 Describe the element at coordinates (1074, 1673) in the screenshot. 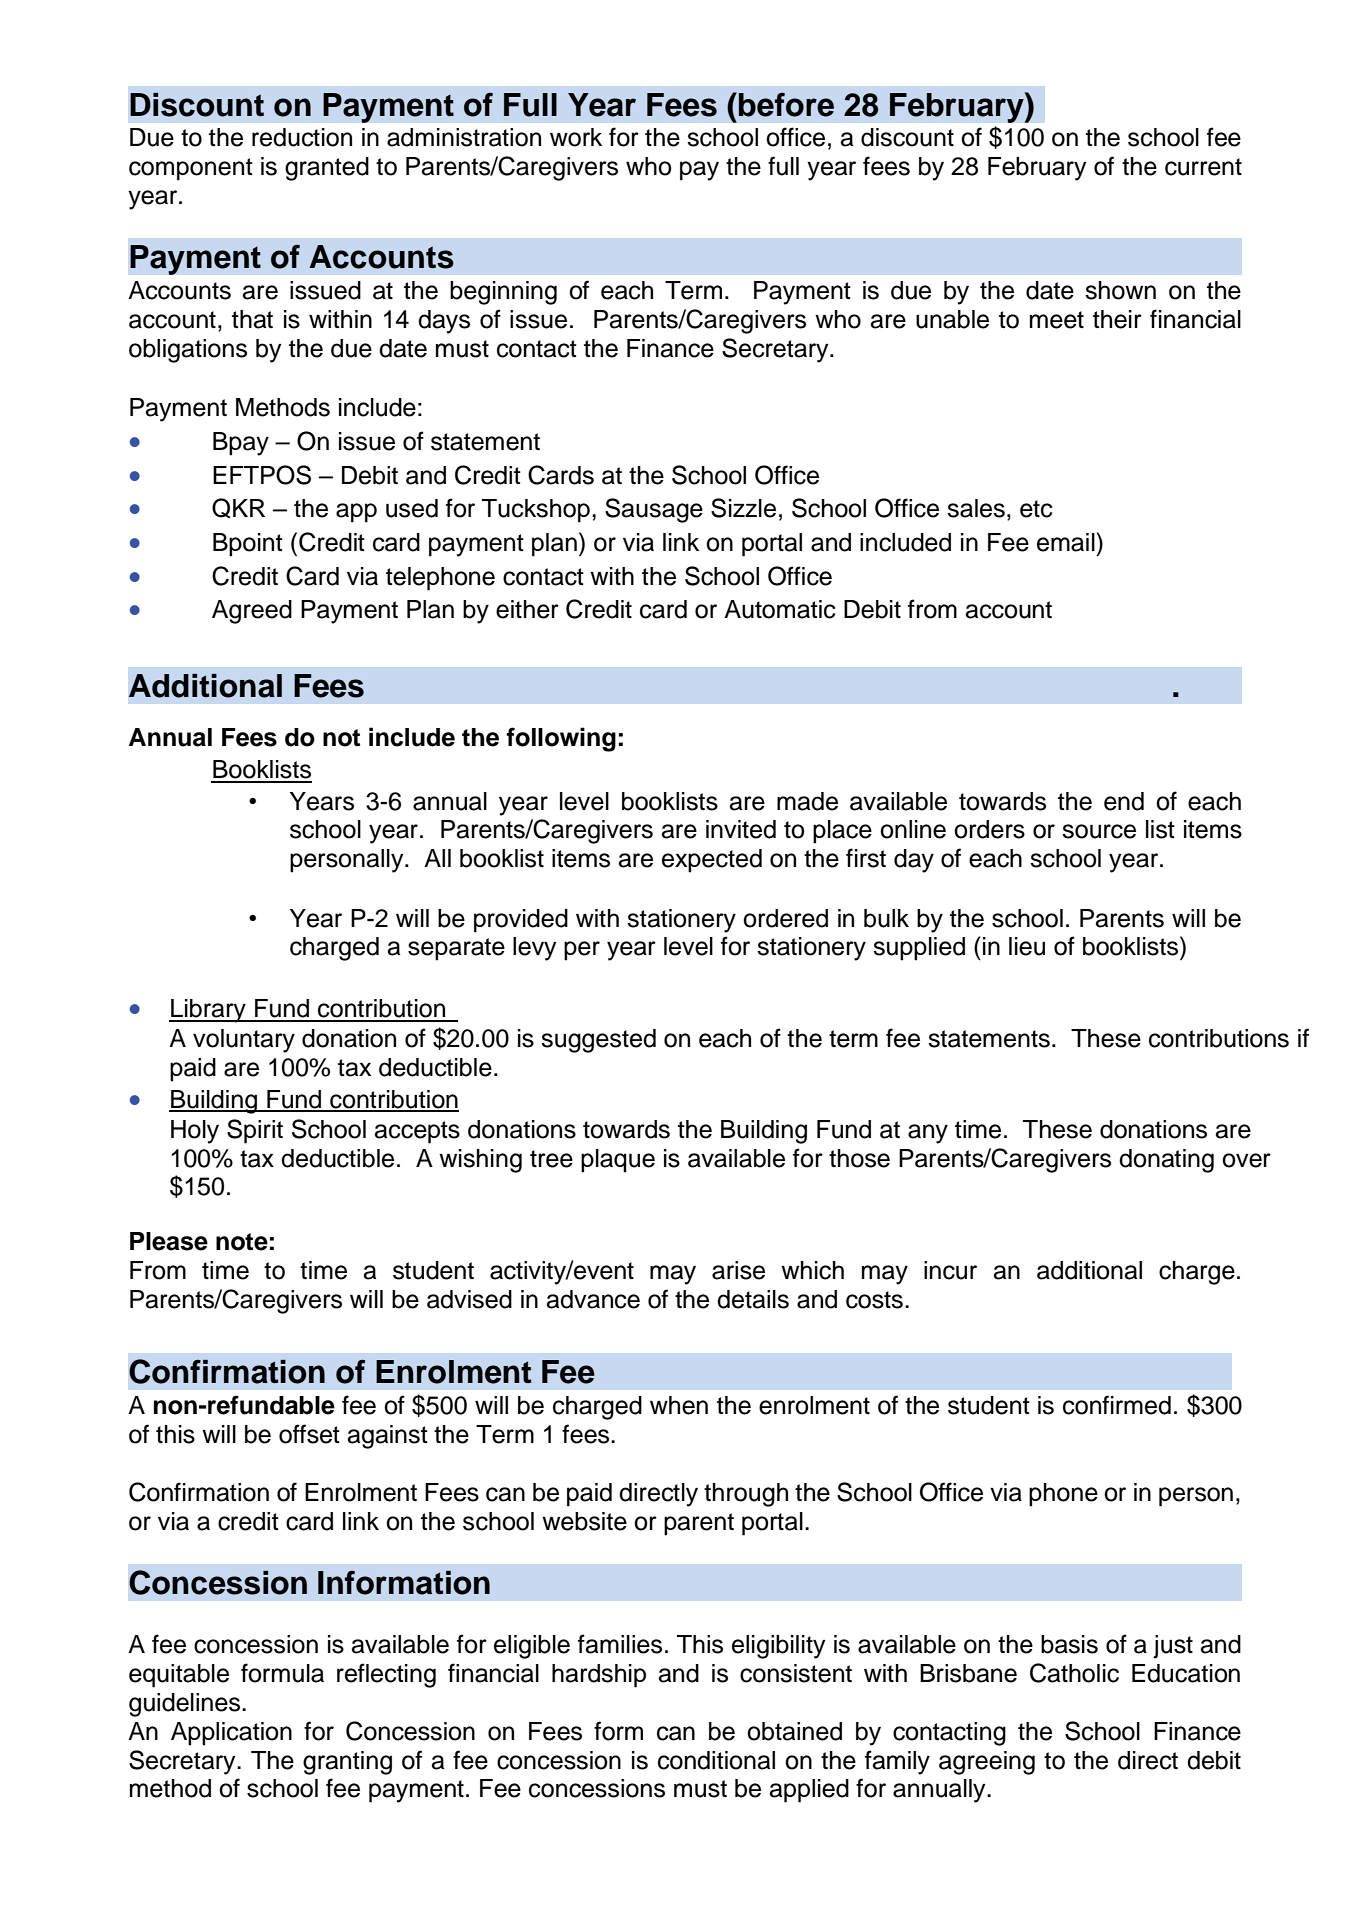

I see `Catholic` at that location.
